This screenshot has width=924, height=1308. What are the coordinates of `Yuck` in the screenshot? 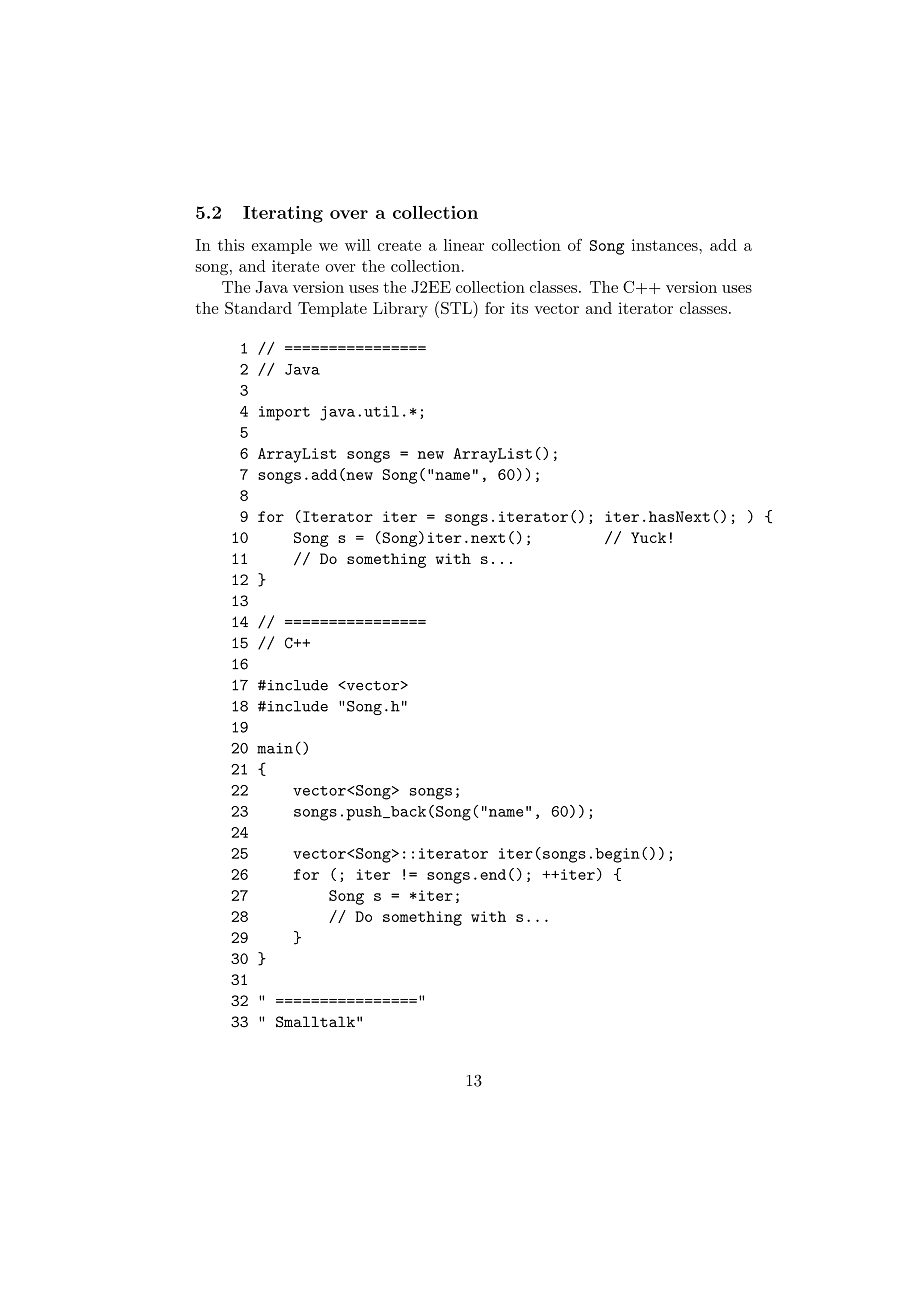 It's located at (648, 537).
